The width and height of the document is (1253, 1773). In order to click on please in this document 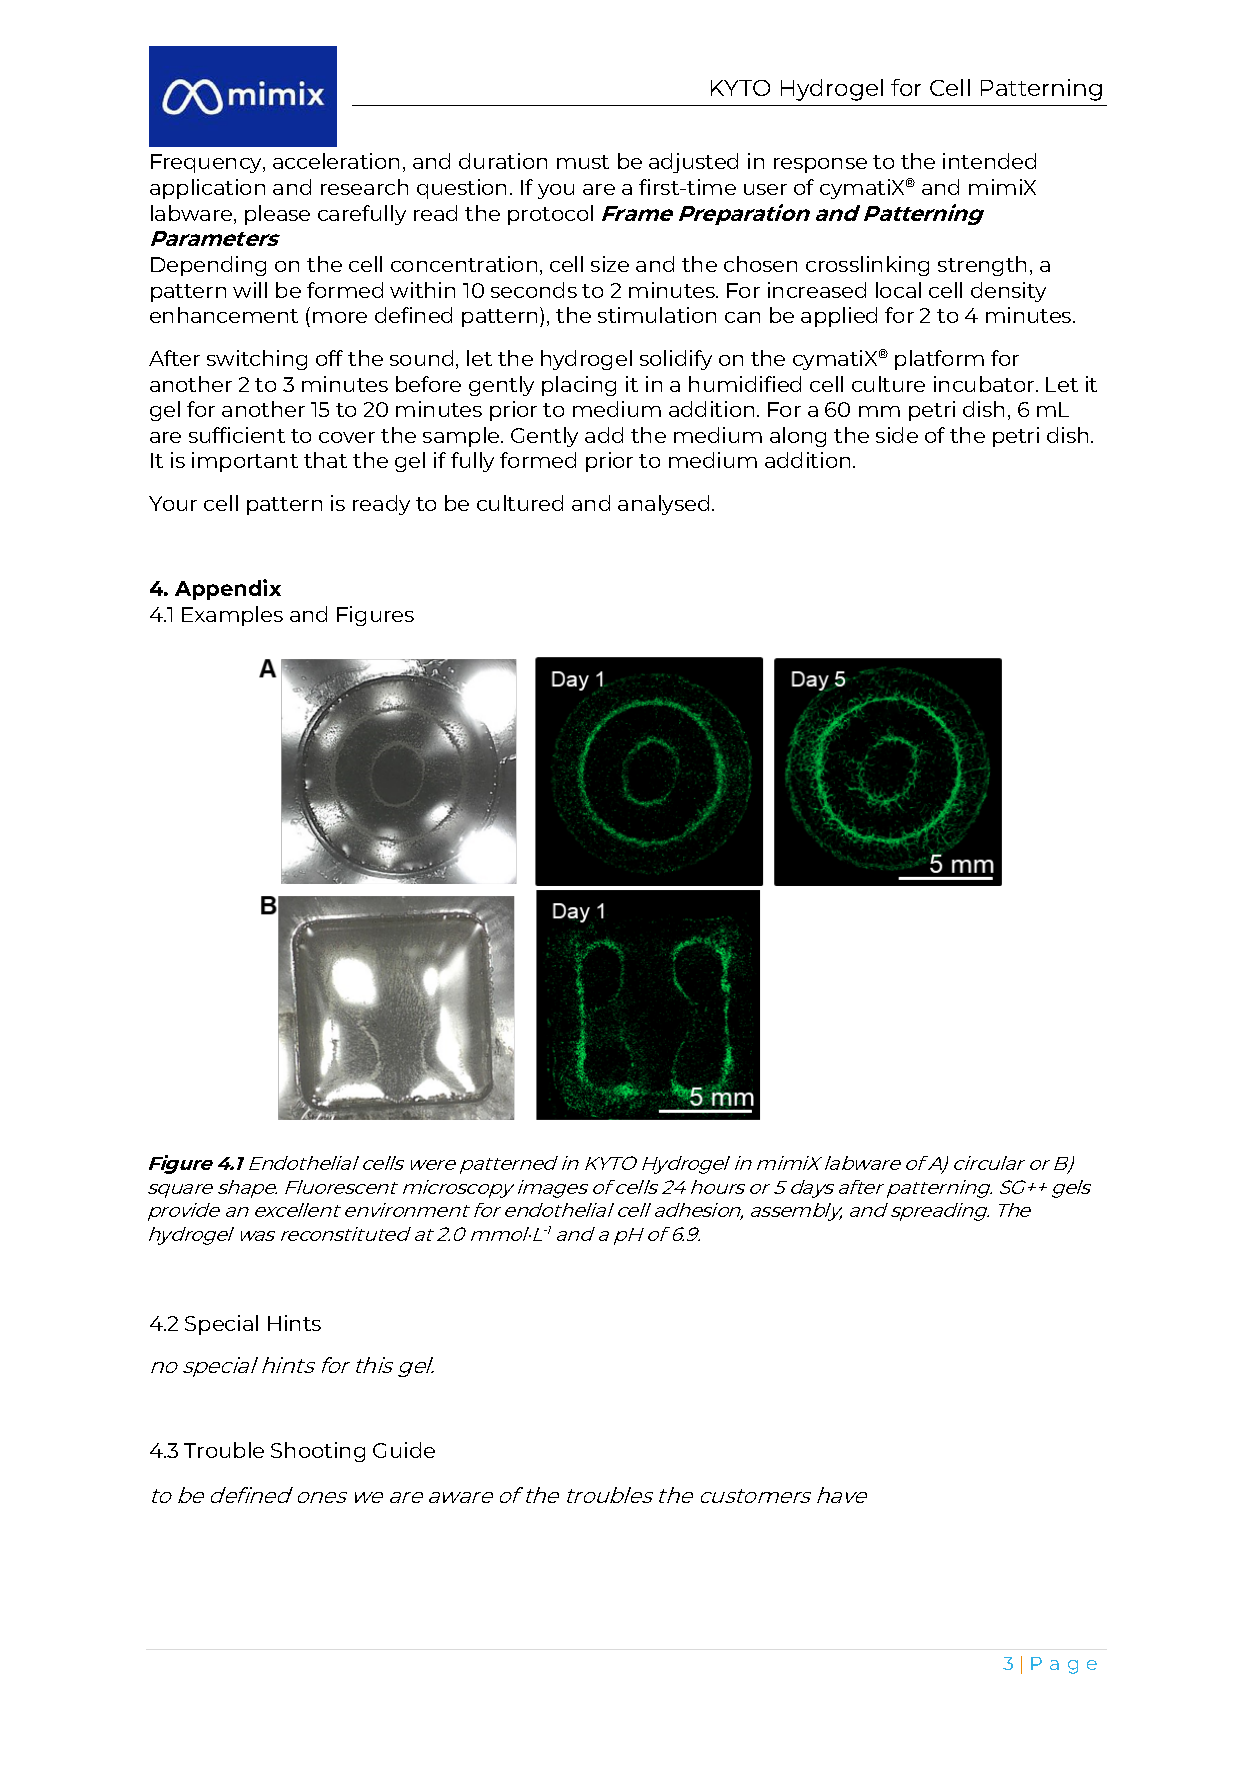, I will do `click(277, 215)`.
